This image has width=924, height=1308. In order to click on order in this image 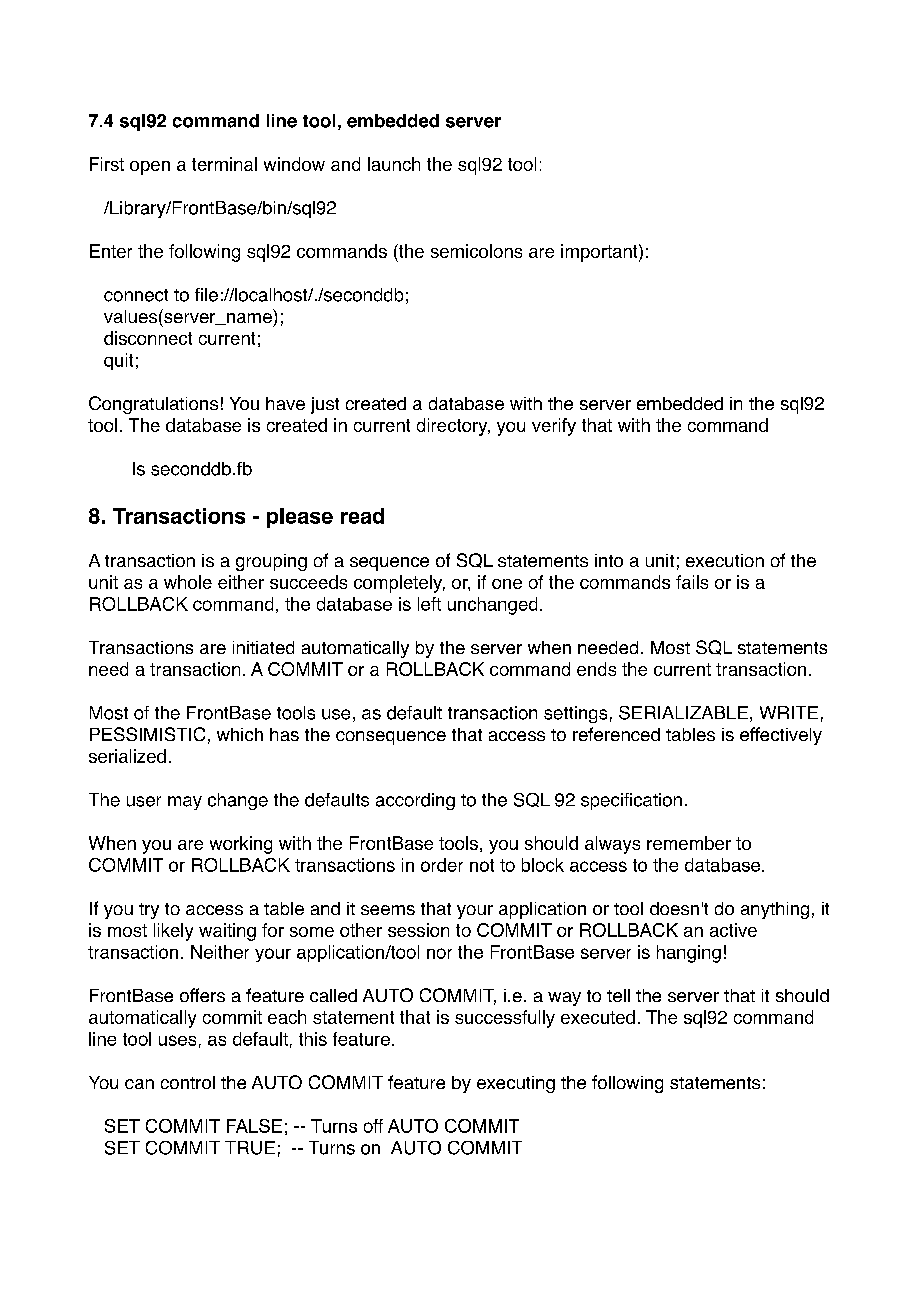, I will do `click(442, 865)`.
